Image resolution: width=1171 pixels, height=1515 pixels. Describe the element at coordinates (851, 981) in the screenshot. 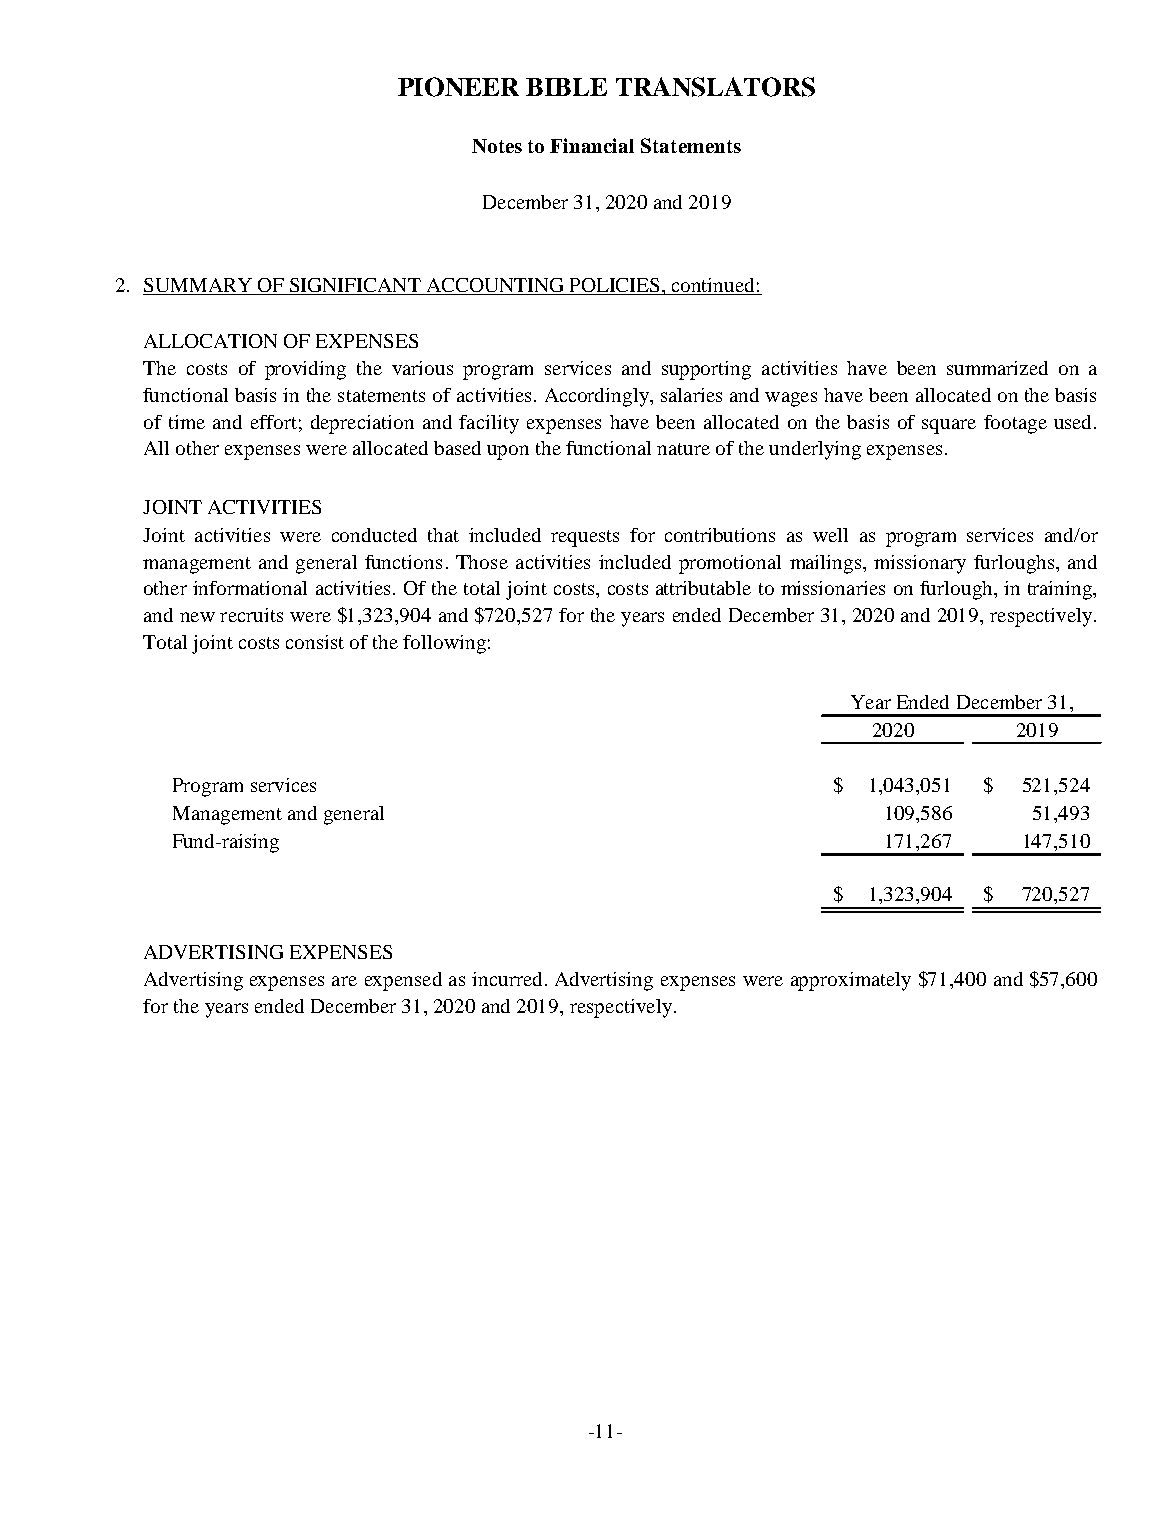

I see `approximately` at that location.
